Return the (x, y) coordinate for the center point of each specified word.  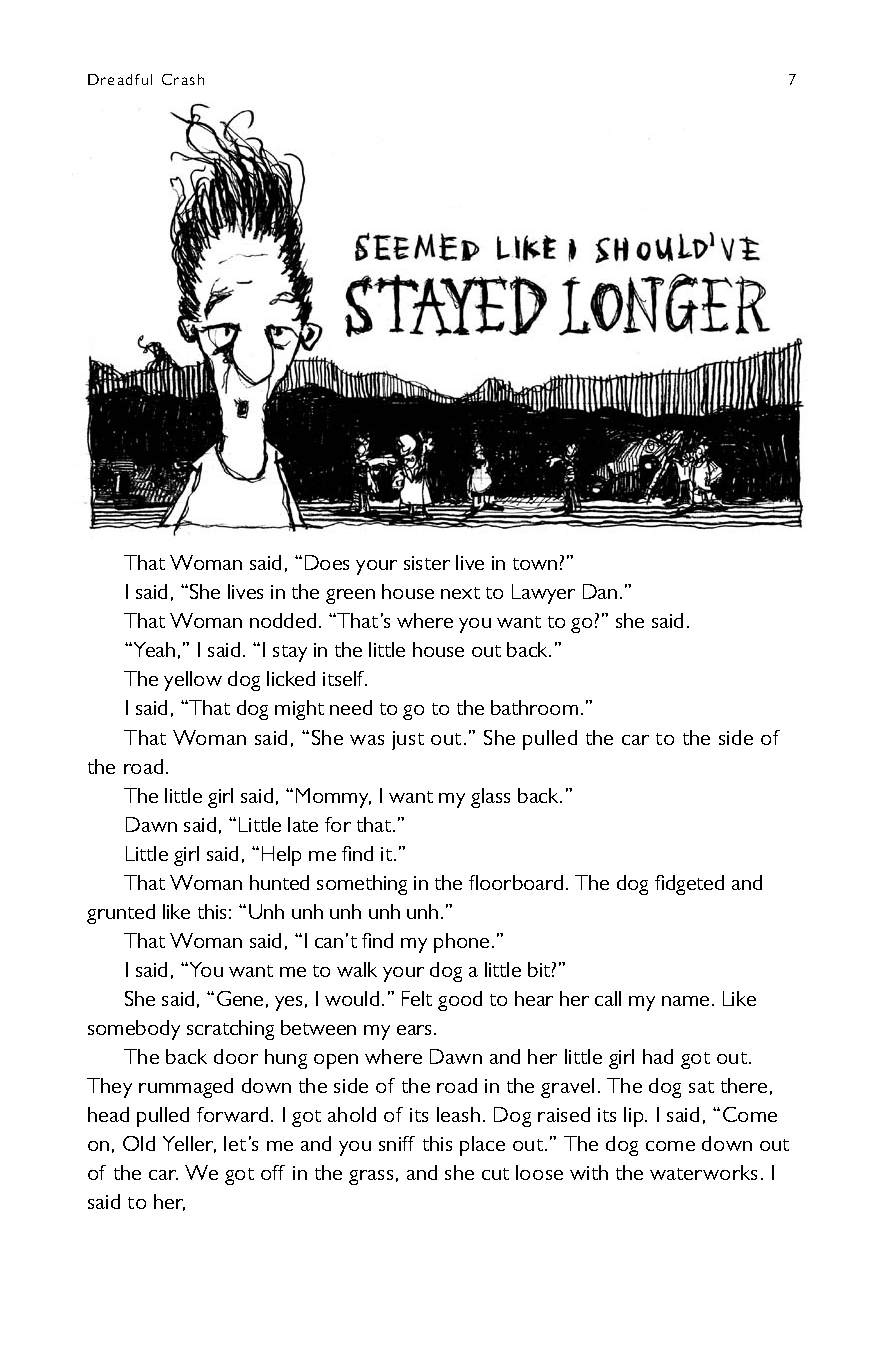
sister (427, 563)
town (535, 564)
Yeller (189, 1144)
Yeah (153, 649)
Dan (600, 591)
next (460, 593)
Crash (183, 79)
